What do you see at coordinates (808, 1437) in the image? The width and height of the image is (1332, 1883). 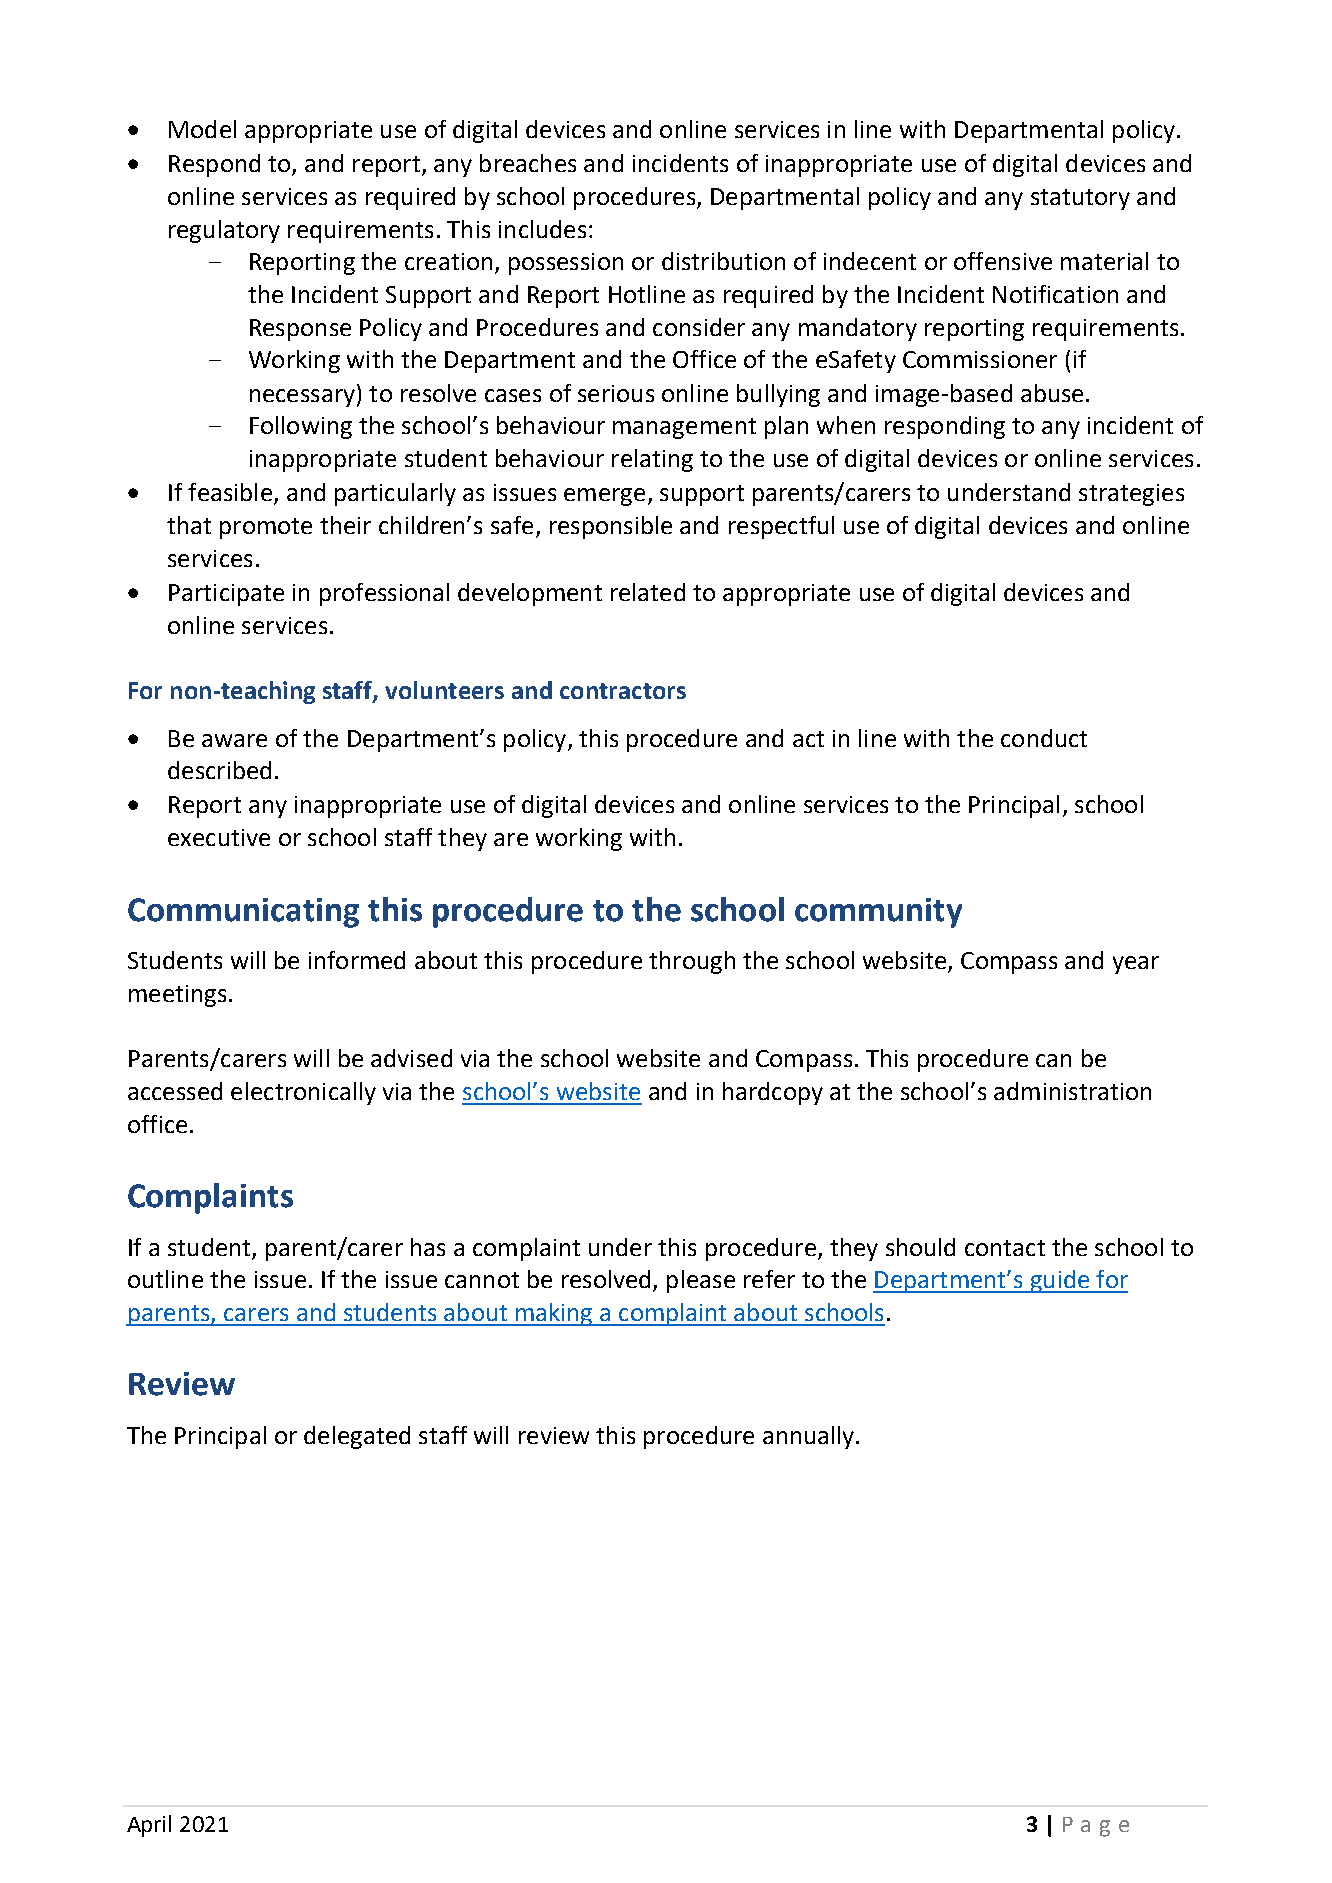 I see `annually` at bounding box center [808, 1437].
